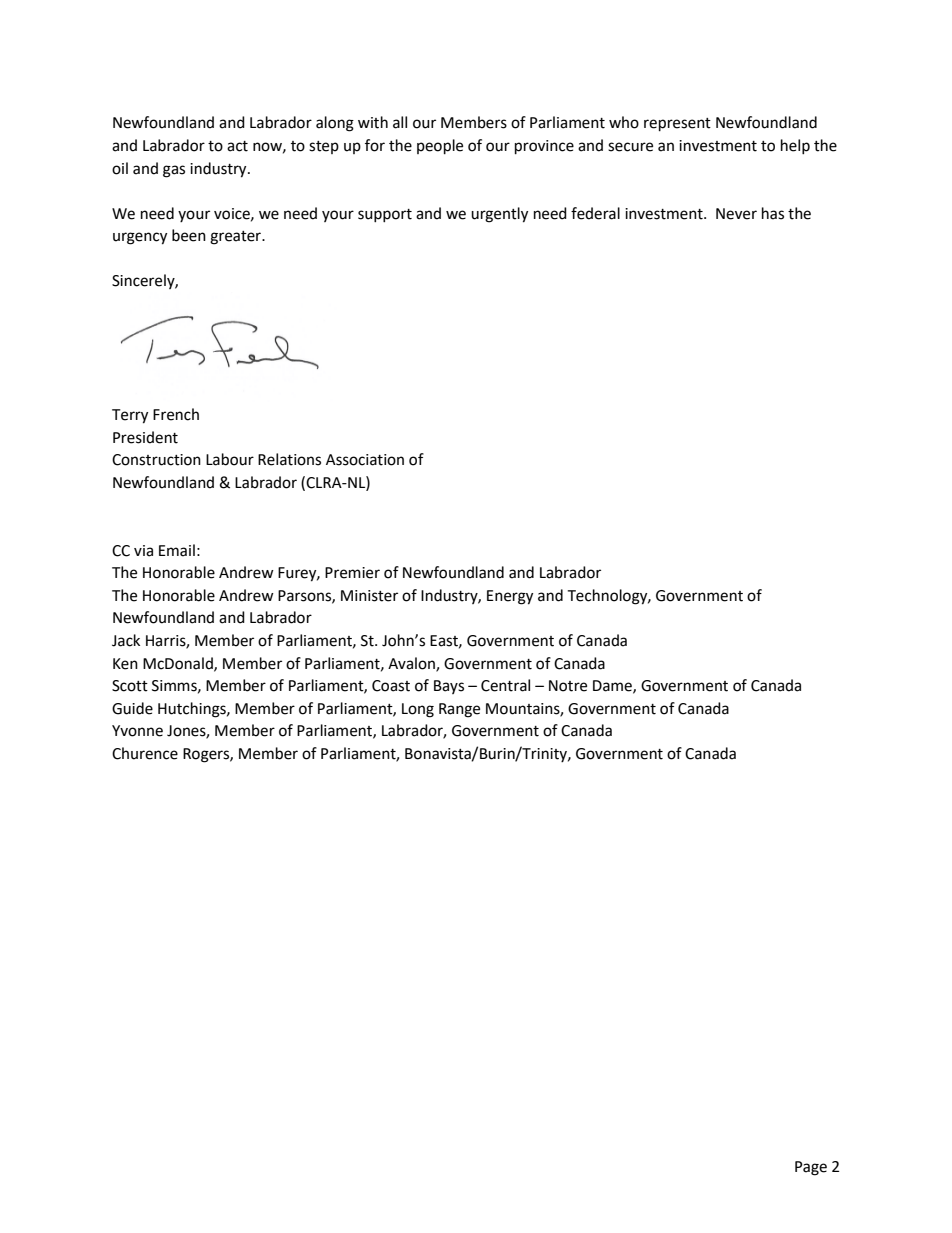 The height and width of the screenshot is (1233, 952). What do you see at coordinates (449, 687) in the screenshot?
I see `Bays` at bounding box center [449, 687].
